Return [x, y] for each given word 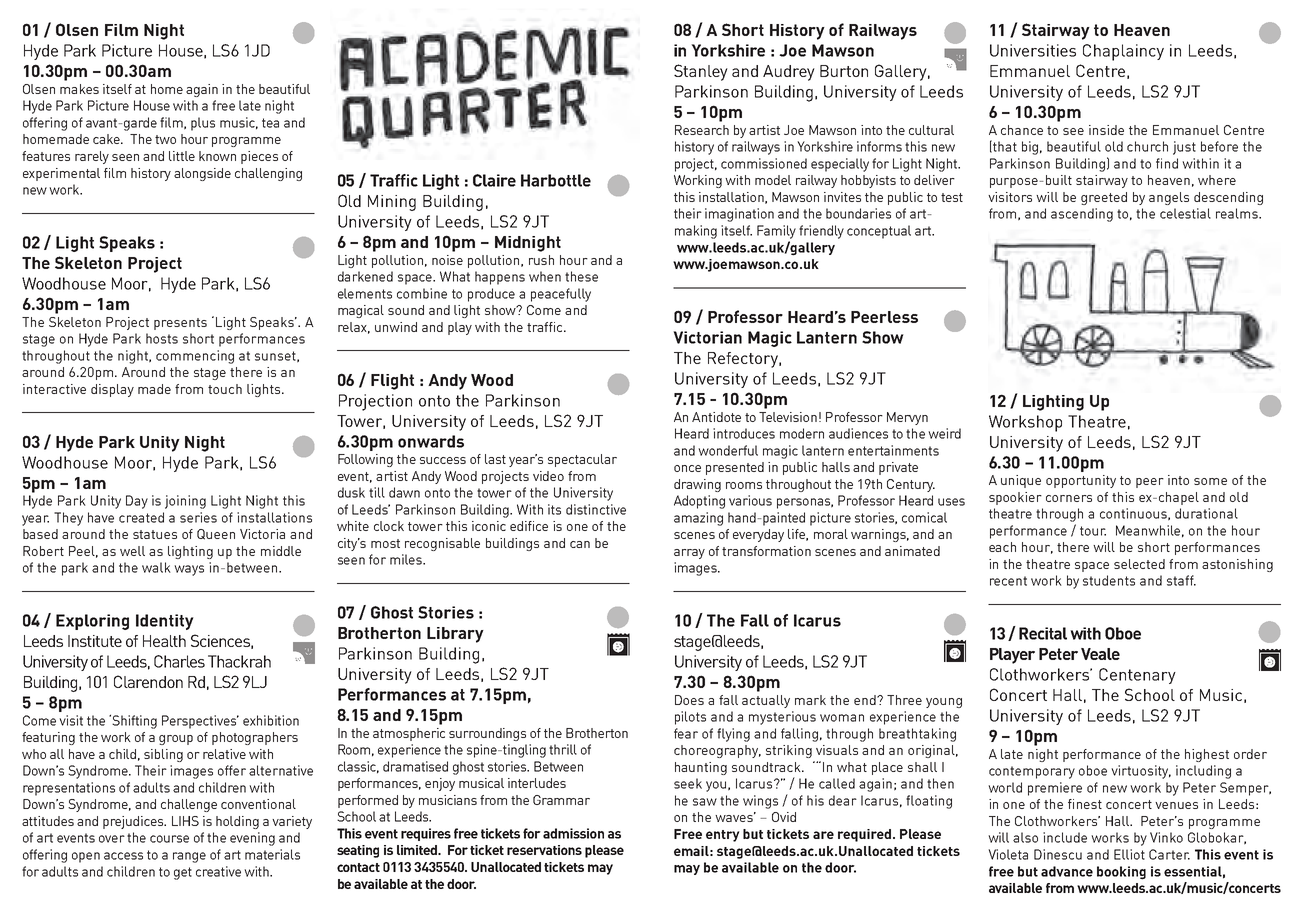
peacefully [561, 295]
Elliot [1129, 854]
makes [79, 89]
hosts [162, 338]
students [1109, 580]
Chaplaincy [1123, 52]
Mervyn [907, 418]
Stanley [701, 72]
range [189, 857]
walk [156, 567]
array [689, 554]
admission [573, 833]
